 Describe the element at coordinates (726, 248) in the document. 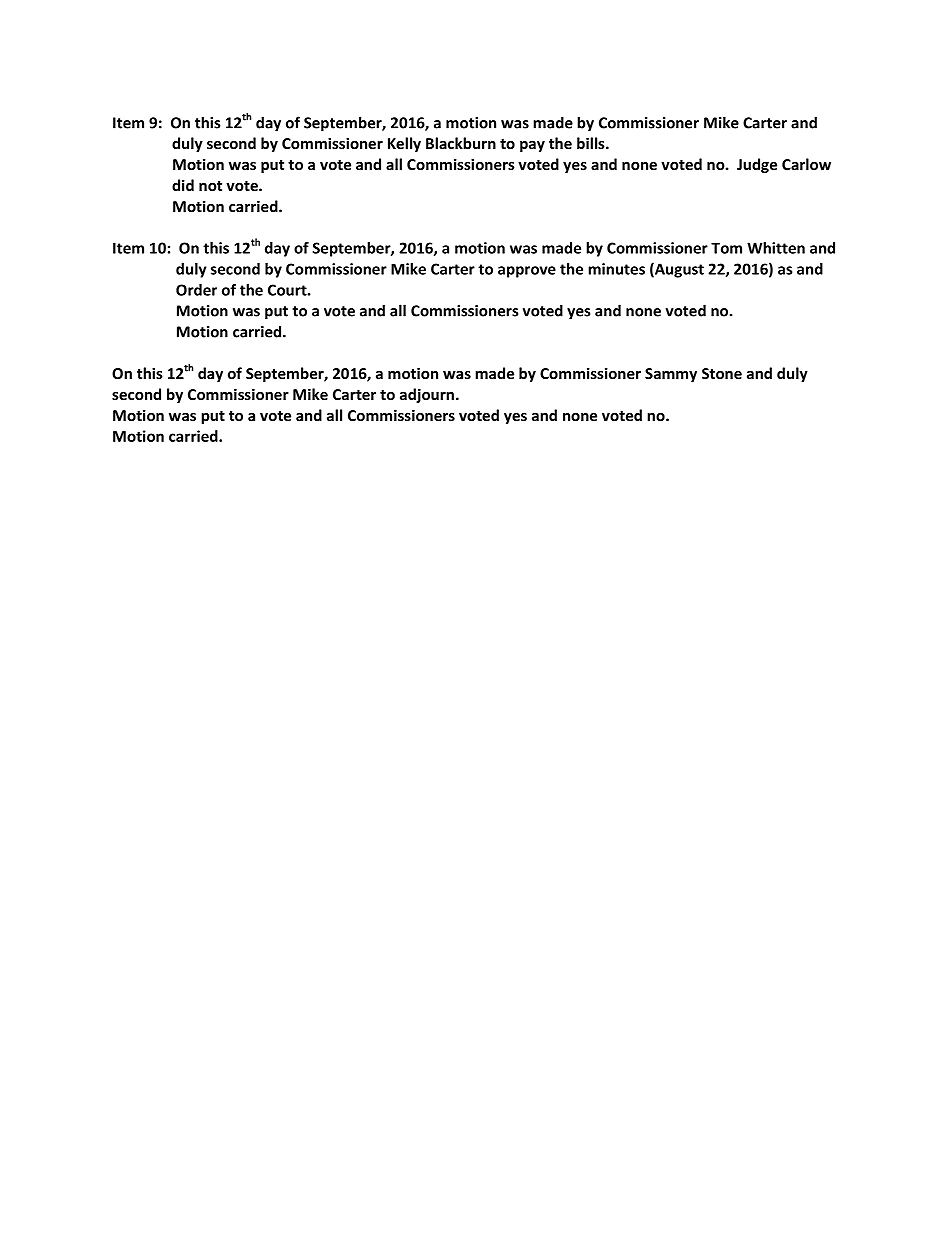

I see `Tom` at that location.
